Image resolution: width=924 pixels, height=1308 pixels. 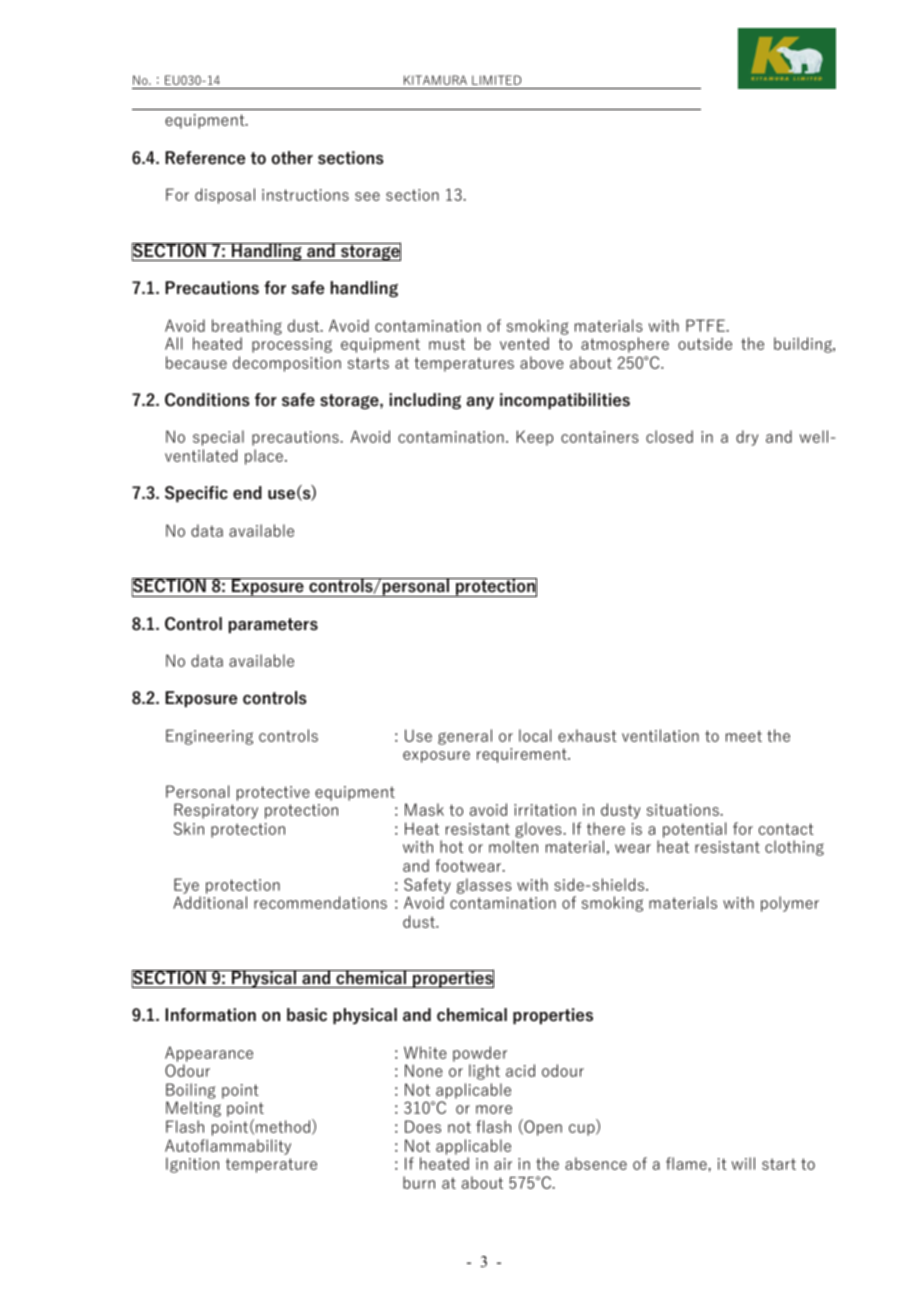 What do you see at coordinates (210, 902) in the screenshot?
I see `Additional` at bounding box center [210, 902].
